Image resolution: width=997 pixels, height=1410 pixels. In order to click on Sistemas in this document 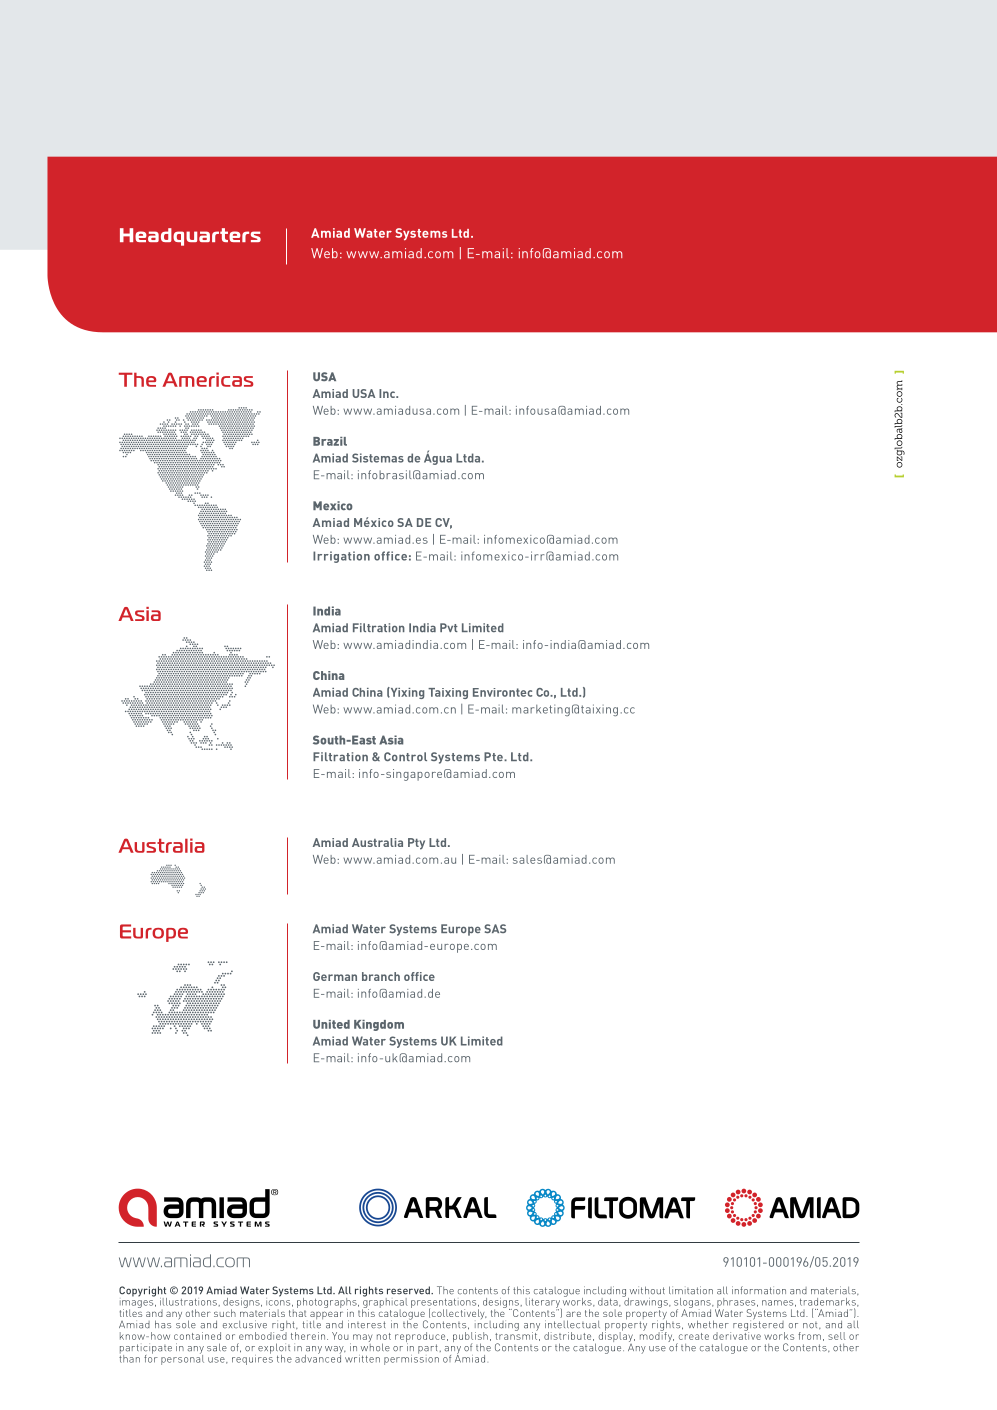, I will do `click(378, 458)`.
